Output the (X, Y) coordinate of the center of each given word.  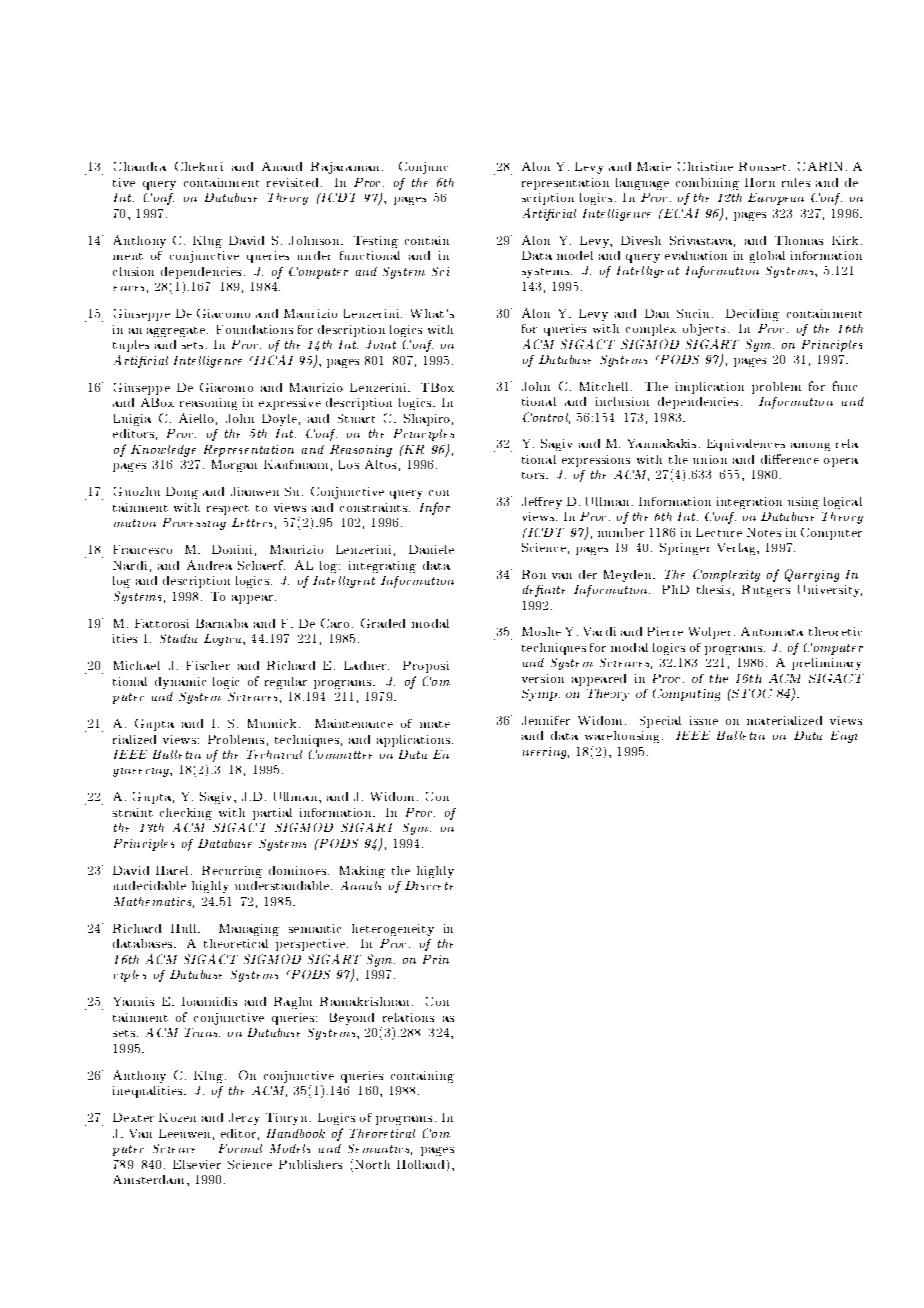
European (776, 199)
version (543, 678)
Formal (240, 1148)
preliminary (826, 664)
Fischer (208, 665)
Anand (282, 166)
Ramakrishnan (364, 1001)
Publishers (310, 1164)
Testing (376, 242)
